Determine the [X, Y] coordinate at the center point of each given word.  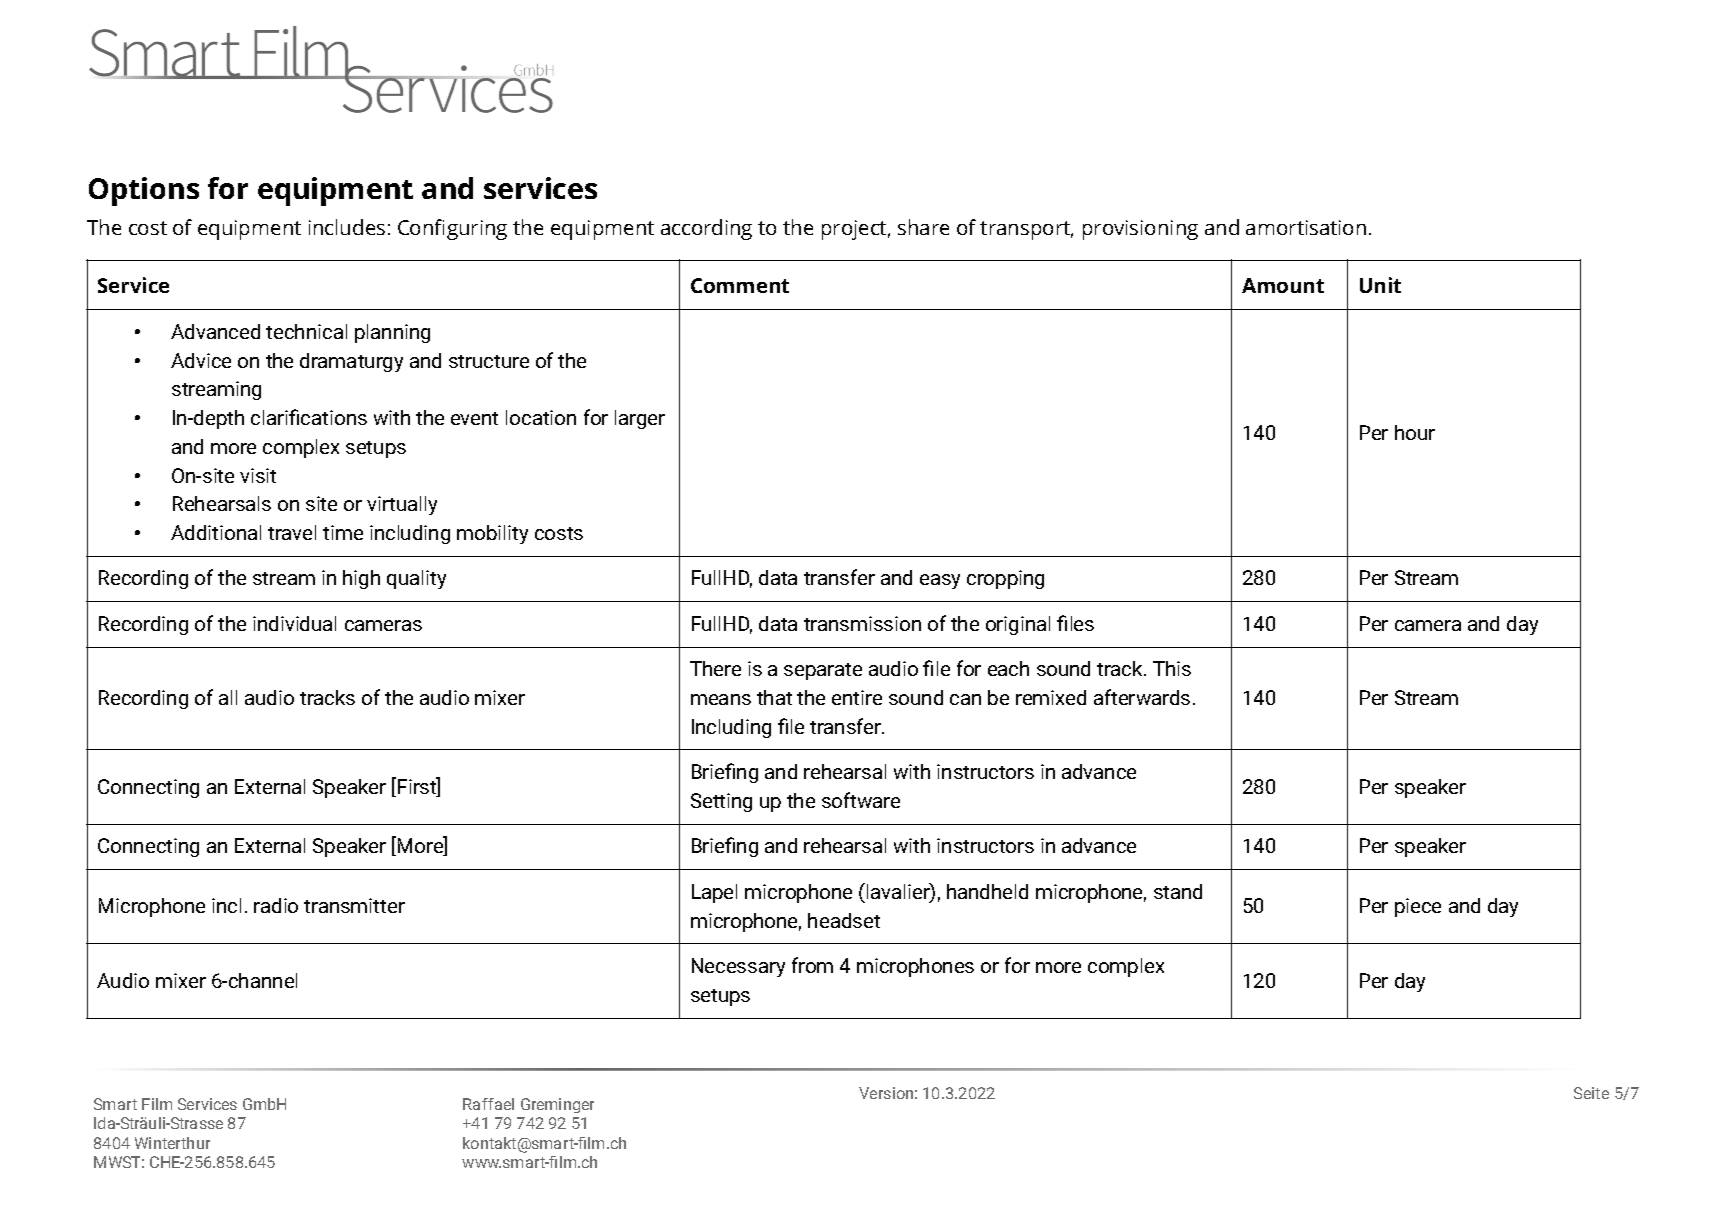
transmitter [354, 905]
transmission [862, 623]
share [923, 227]
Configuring [452, 229]
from [812, 965]
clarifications [309, 417]
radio [276, 905]
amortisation [1306, 227]
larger [640, 419]
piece [1418, 907]
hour [1415, 432]
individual [294, 623]
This [1172, 668]
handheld [987, 891]
